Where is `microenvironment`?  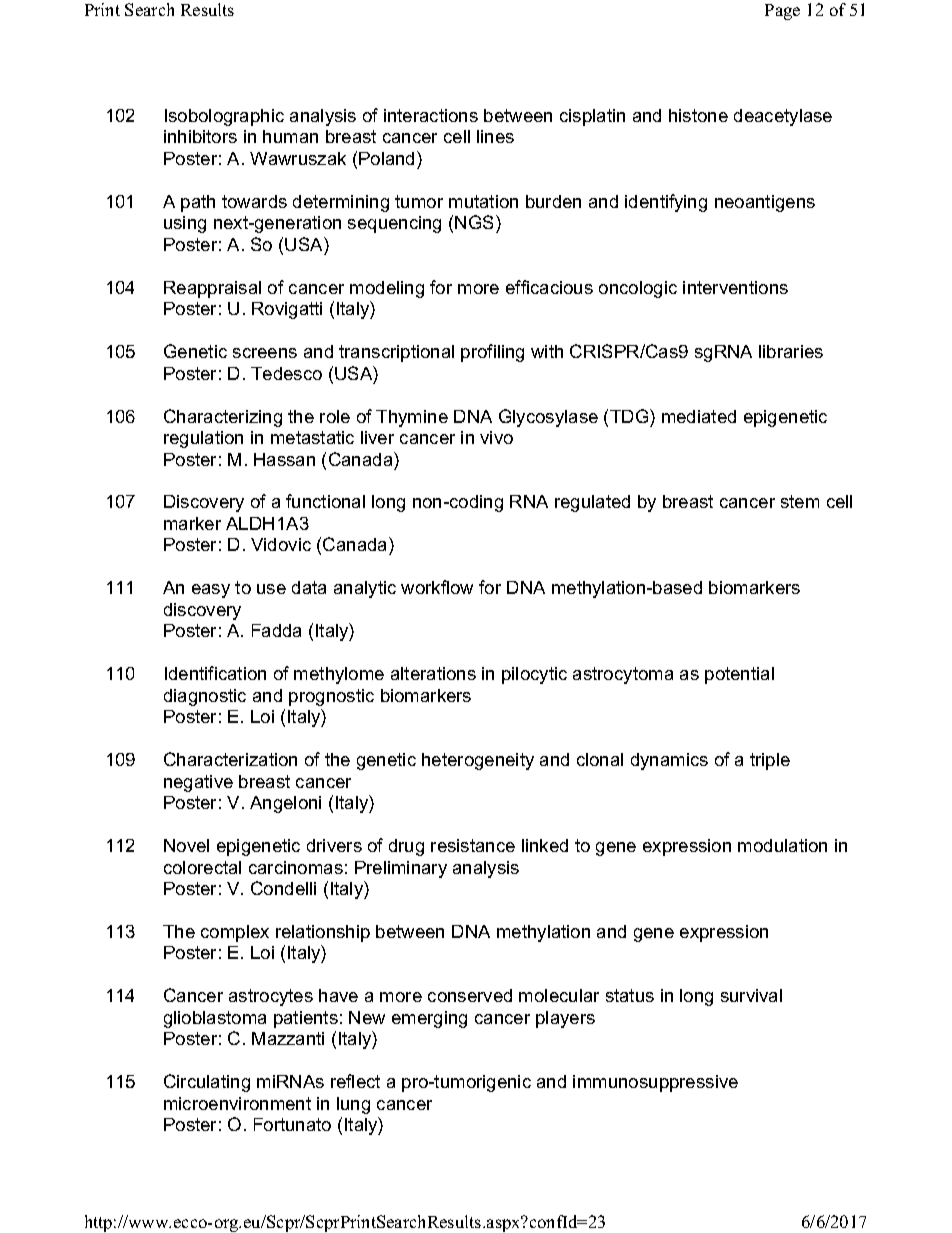
microenvironment is located at coordinates (237, 1103).
